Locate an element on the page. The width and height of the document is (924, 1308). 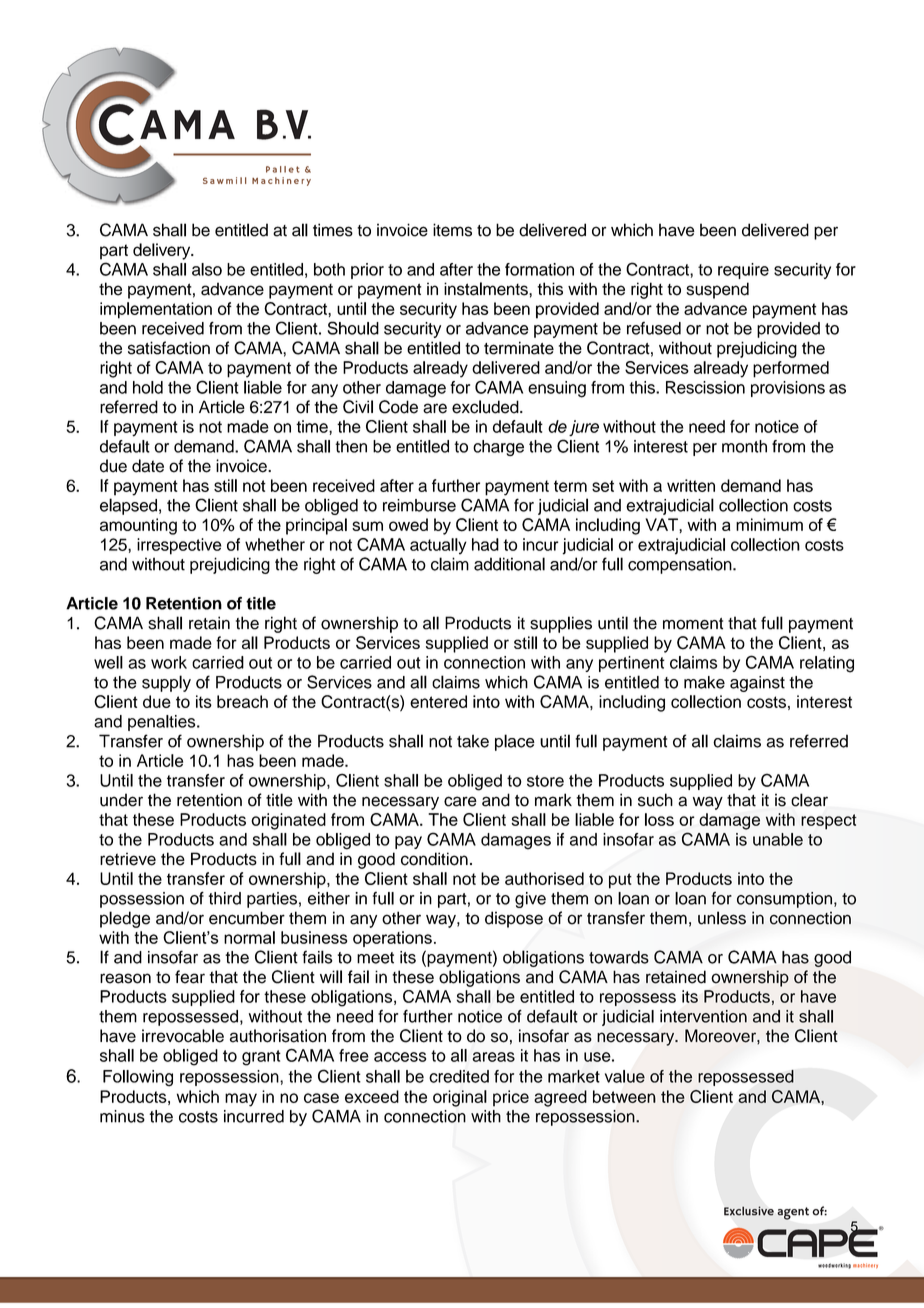
amounting is located at coordinates (138, 526).
